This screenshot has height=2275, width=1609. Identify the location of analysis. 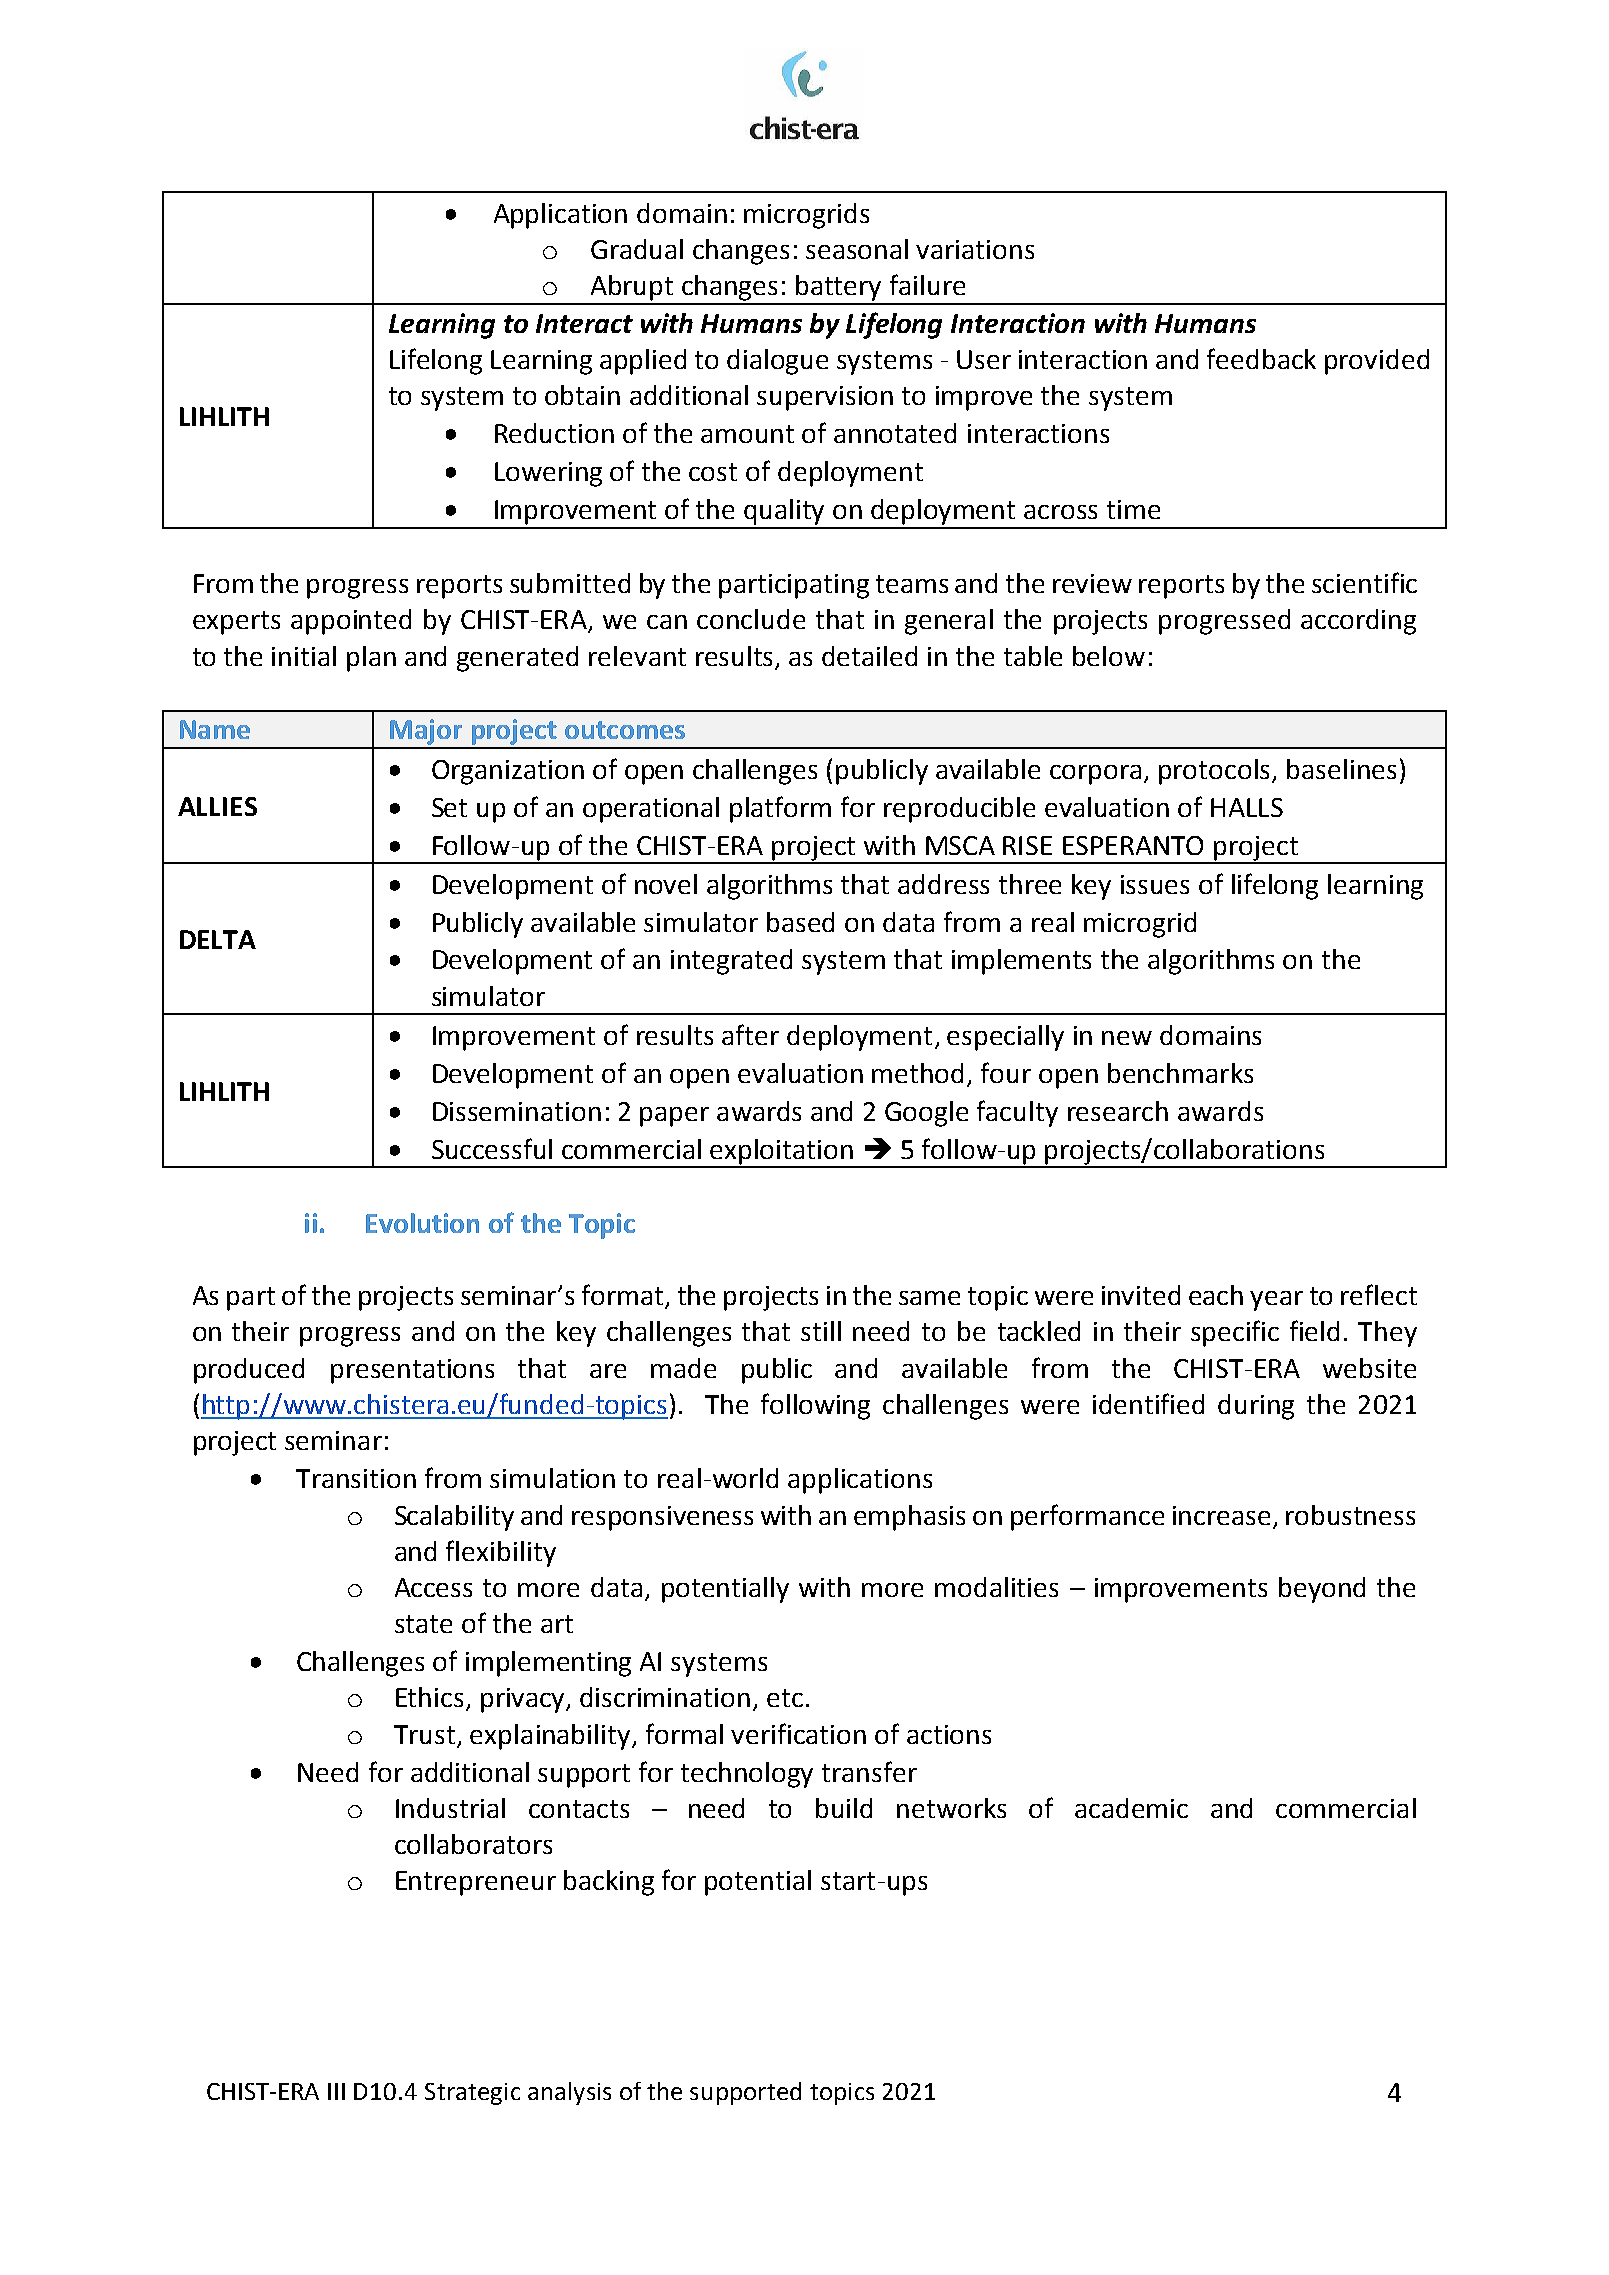
(569, 2093).
